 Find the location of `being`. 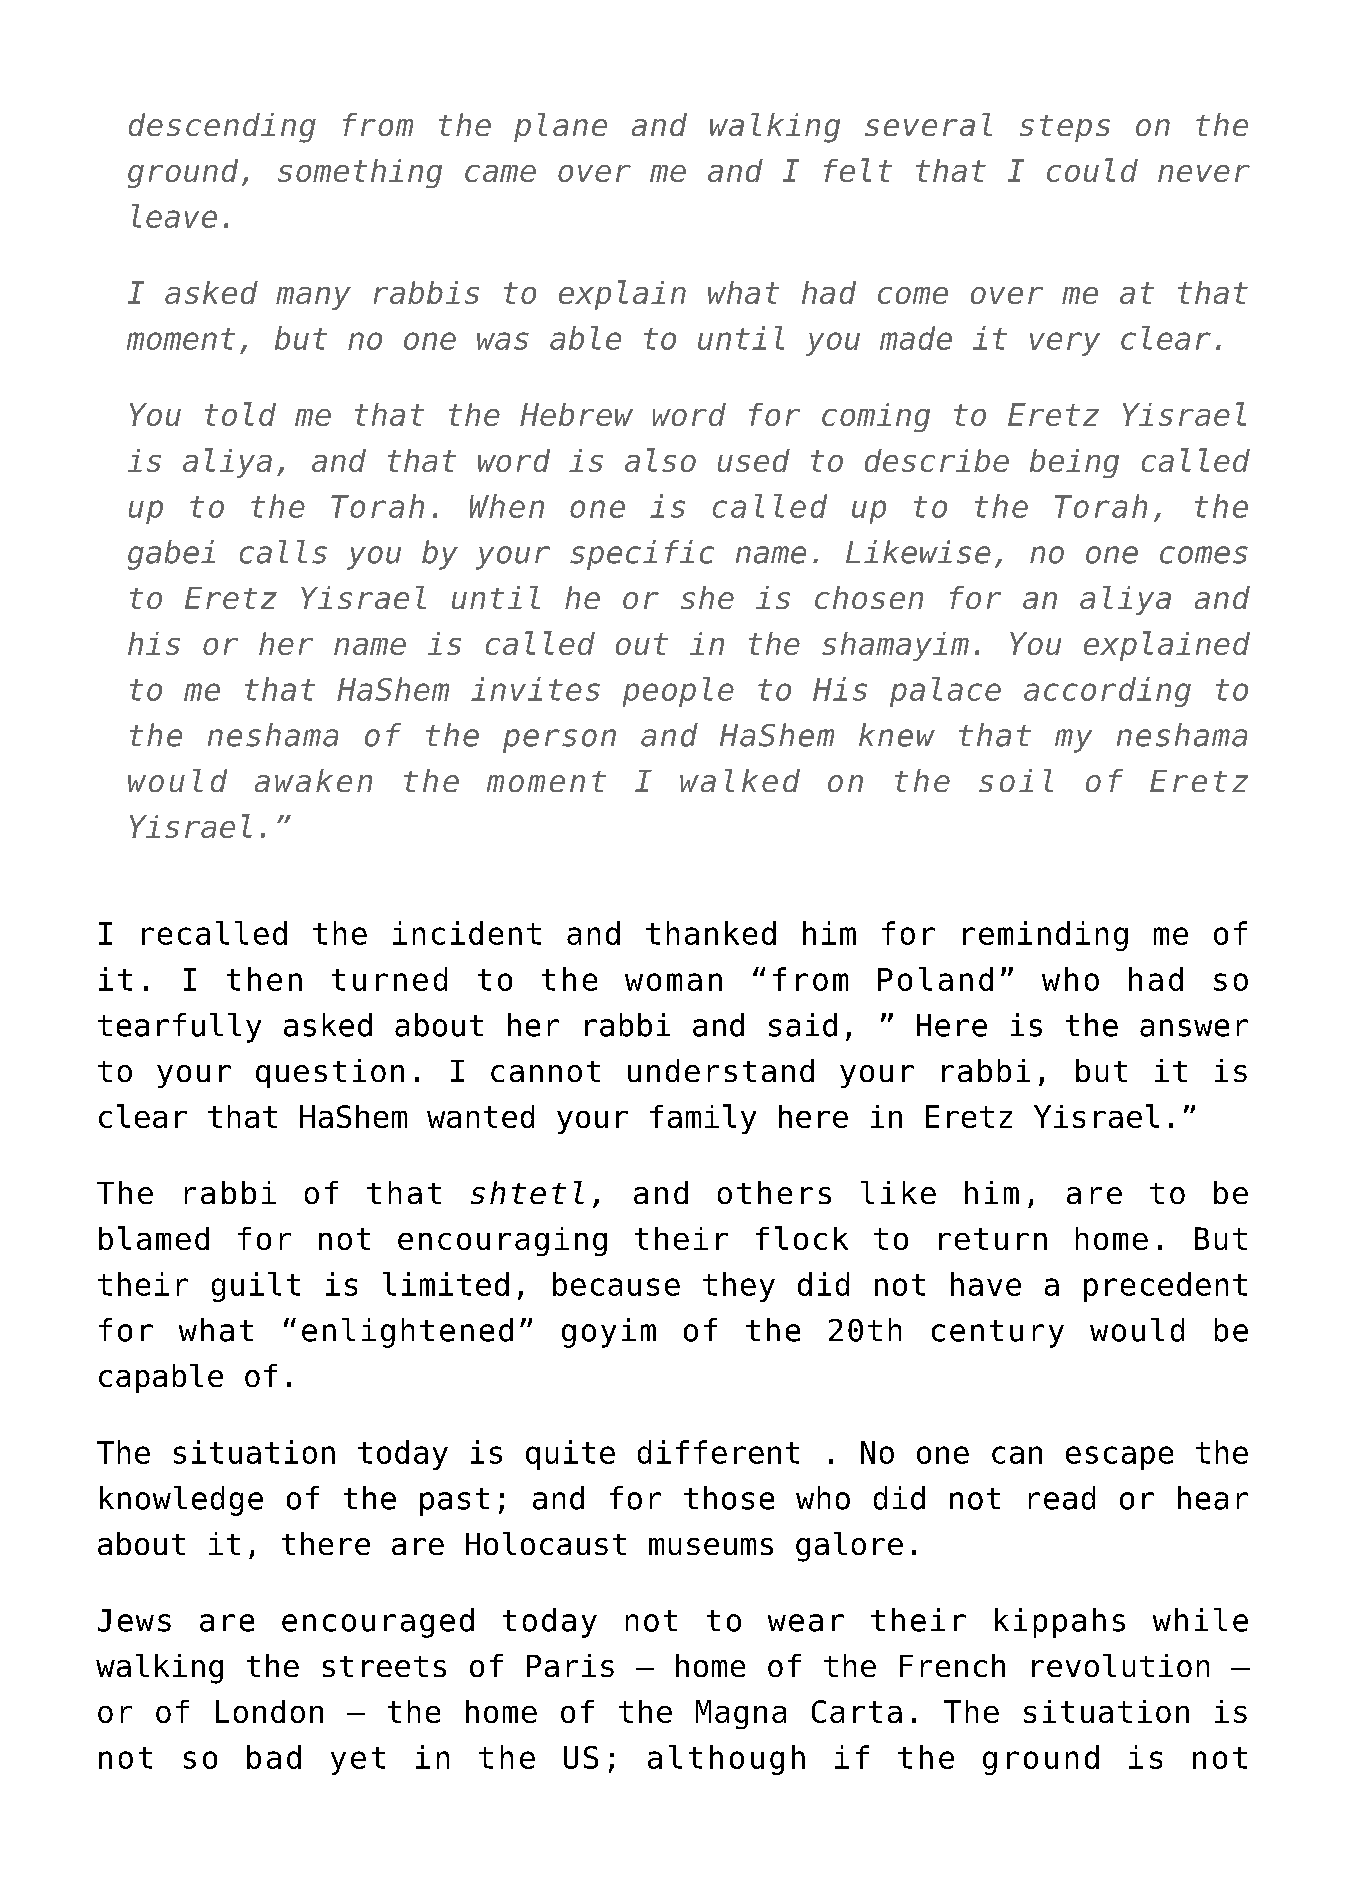

being is located at coordinates (1074, 463).
